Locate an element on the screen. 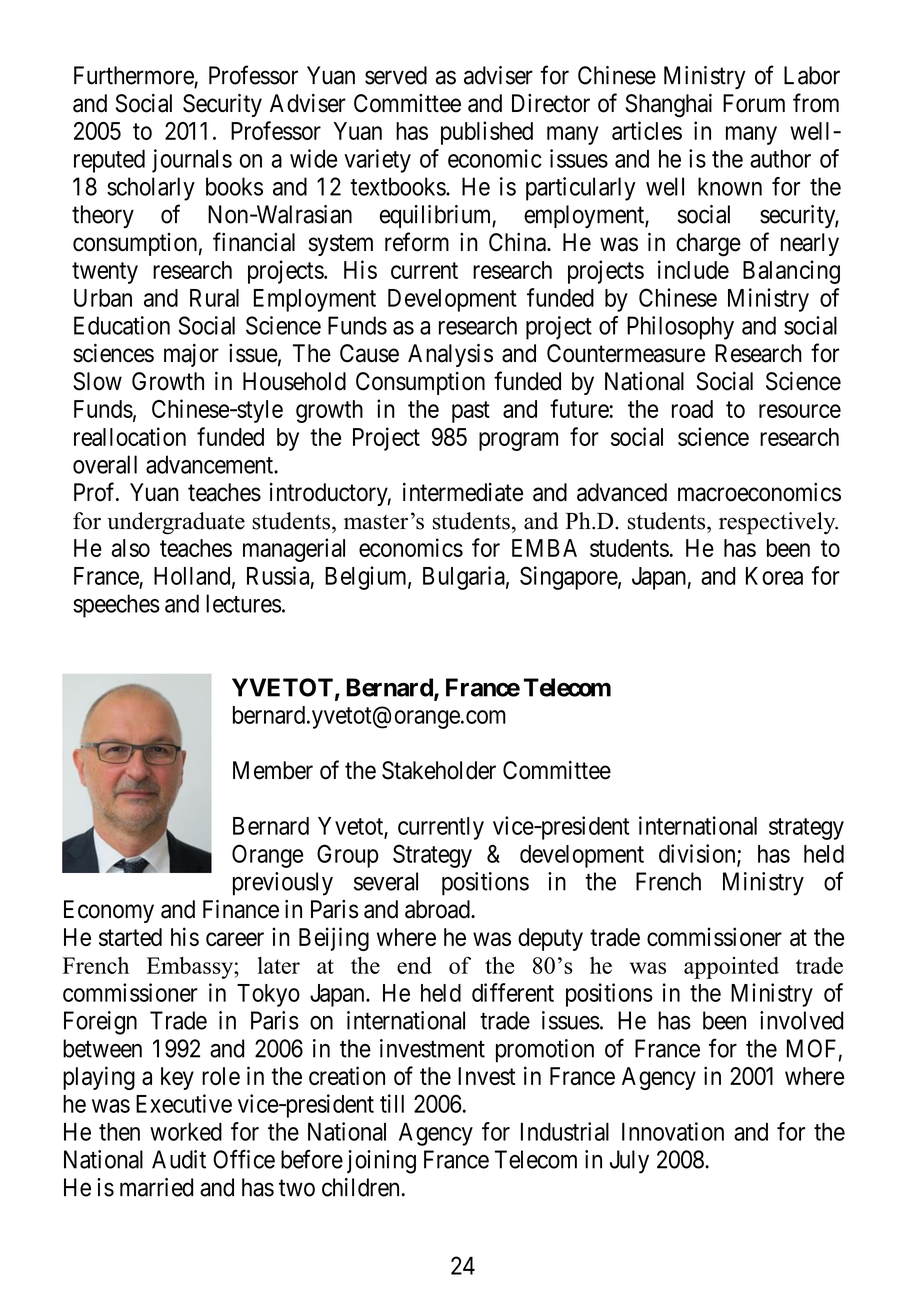 The width and height of the screenshot is (924, 1308). Audit is located at coordinates (179, 1159).
